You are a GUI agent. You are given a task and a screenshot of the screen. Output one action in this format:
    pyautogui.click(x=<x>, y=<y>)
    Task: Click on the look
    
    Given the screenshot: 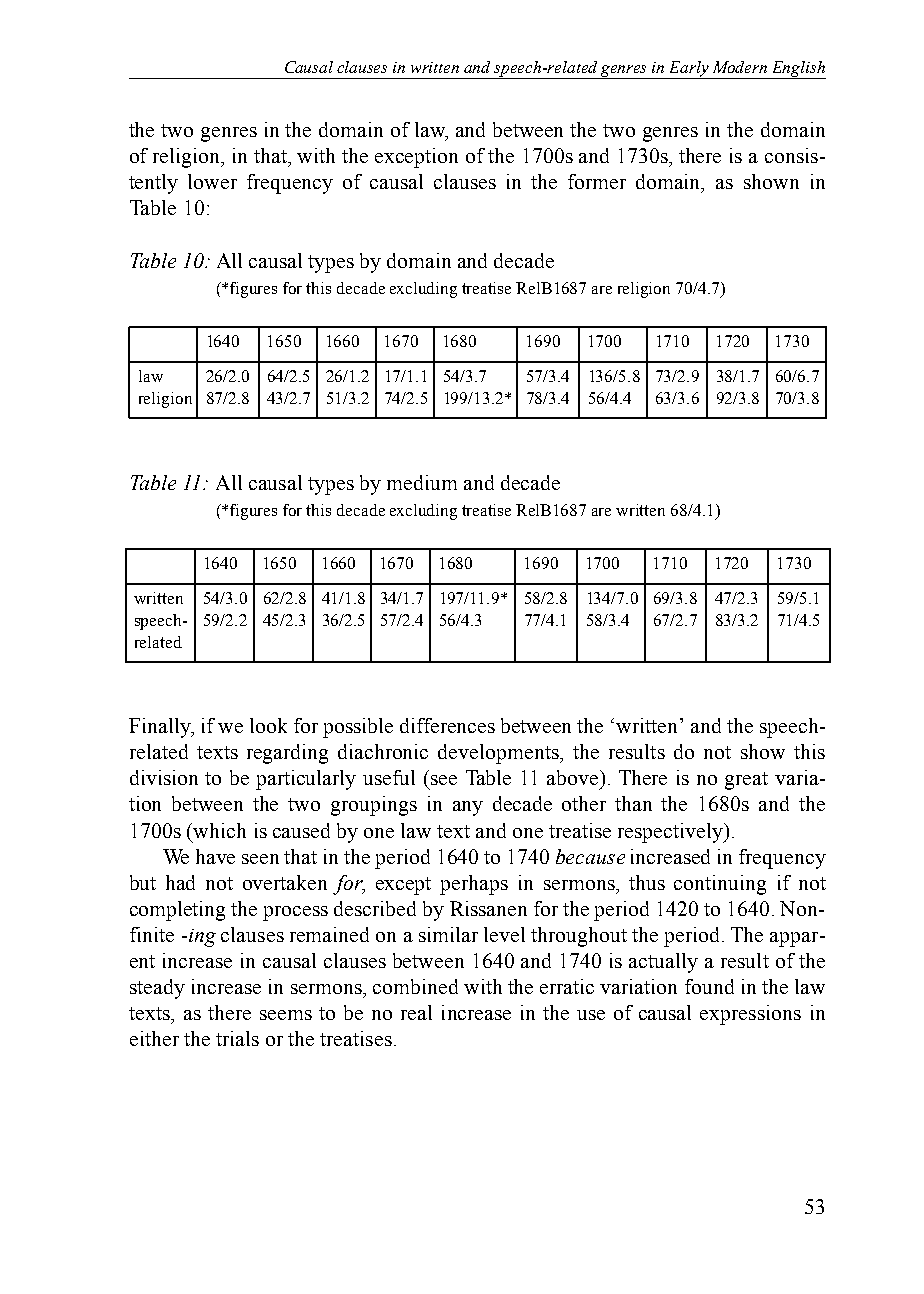 What is the action you would take?
    pyautogui.click(x=268, y=725)
